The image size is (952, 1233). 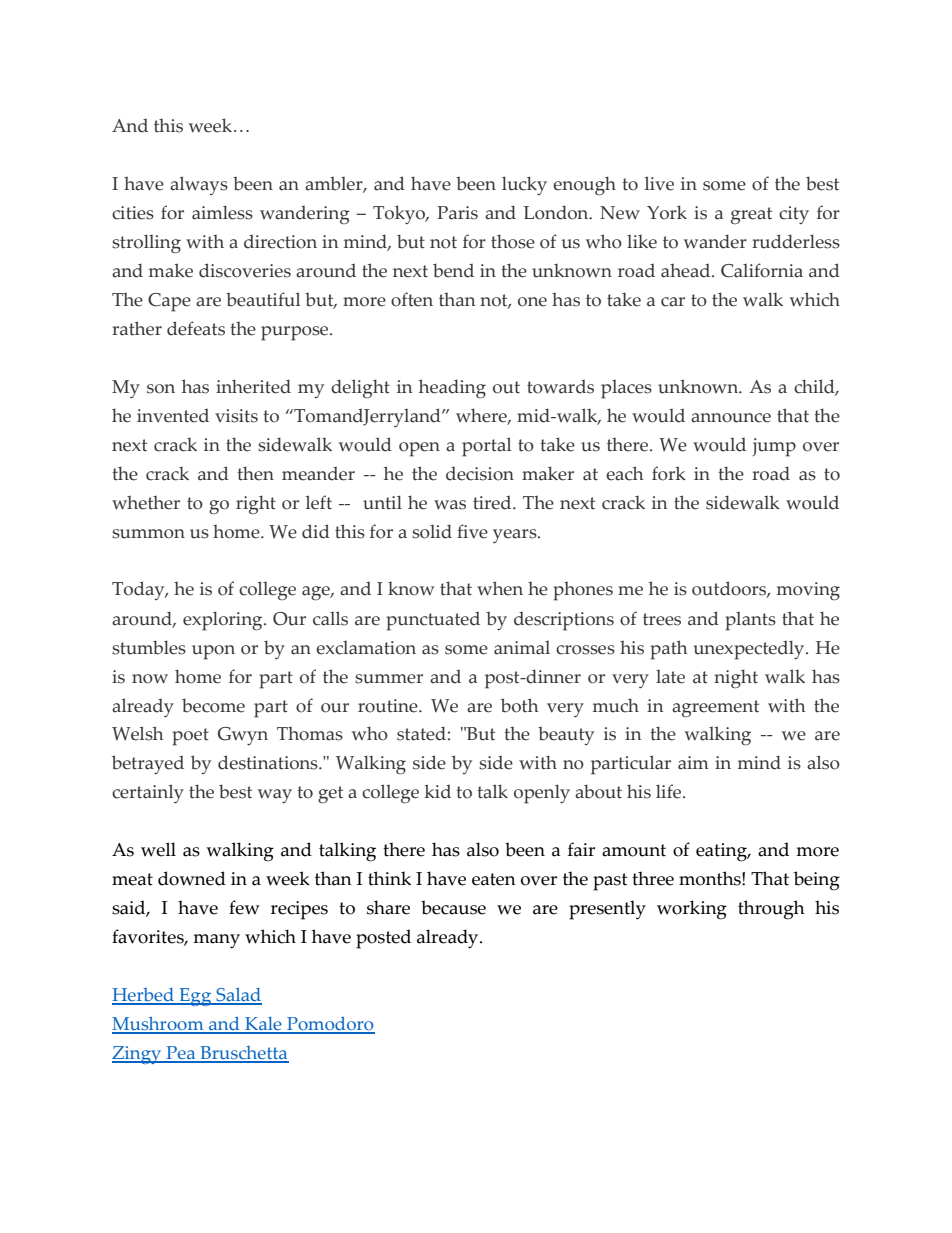 What do you see at coordinates (330, 1025) in the image?
I see `Pomodoro` at bounding box center [330, 1025].
